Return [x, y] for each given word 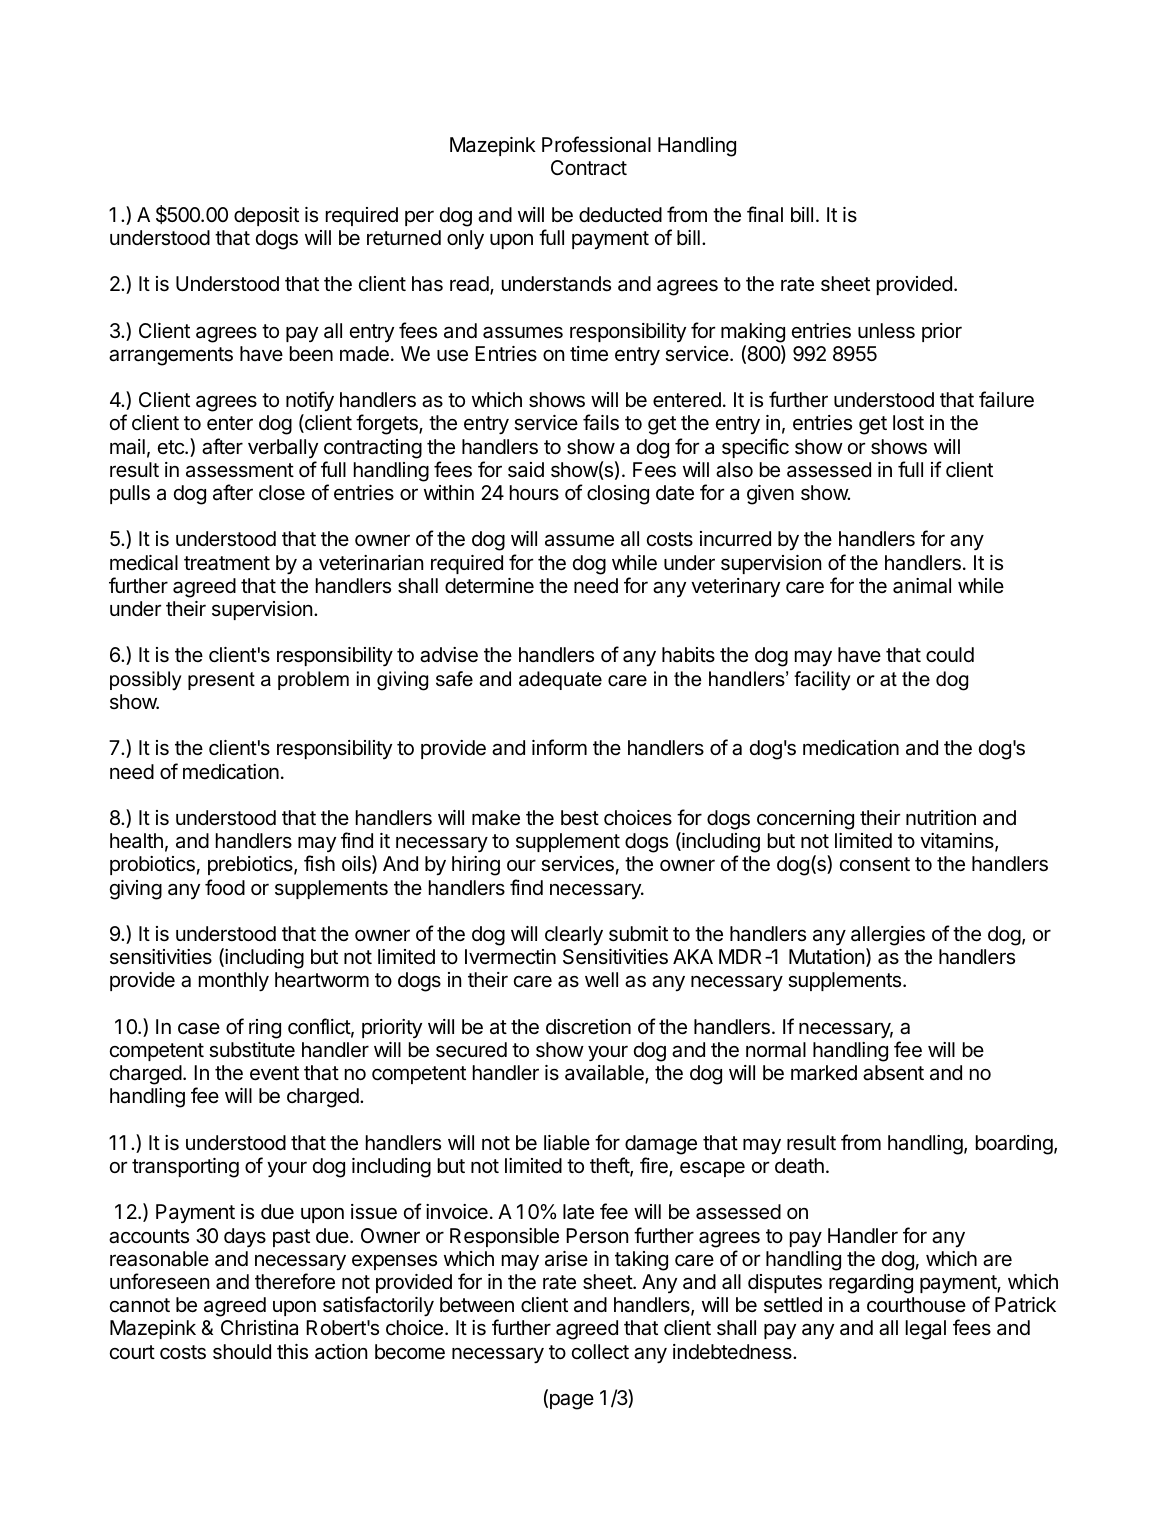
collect [600, 1352]
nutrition [941, 817]
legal [926, 1330]
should [242, 1352]
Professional [596, 144]
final [765, 214]
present [221, 681]
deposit [266, 216]
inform [559, 747]
